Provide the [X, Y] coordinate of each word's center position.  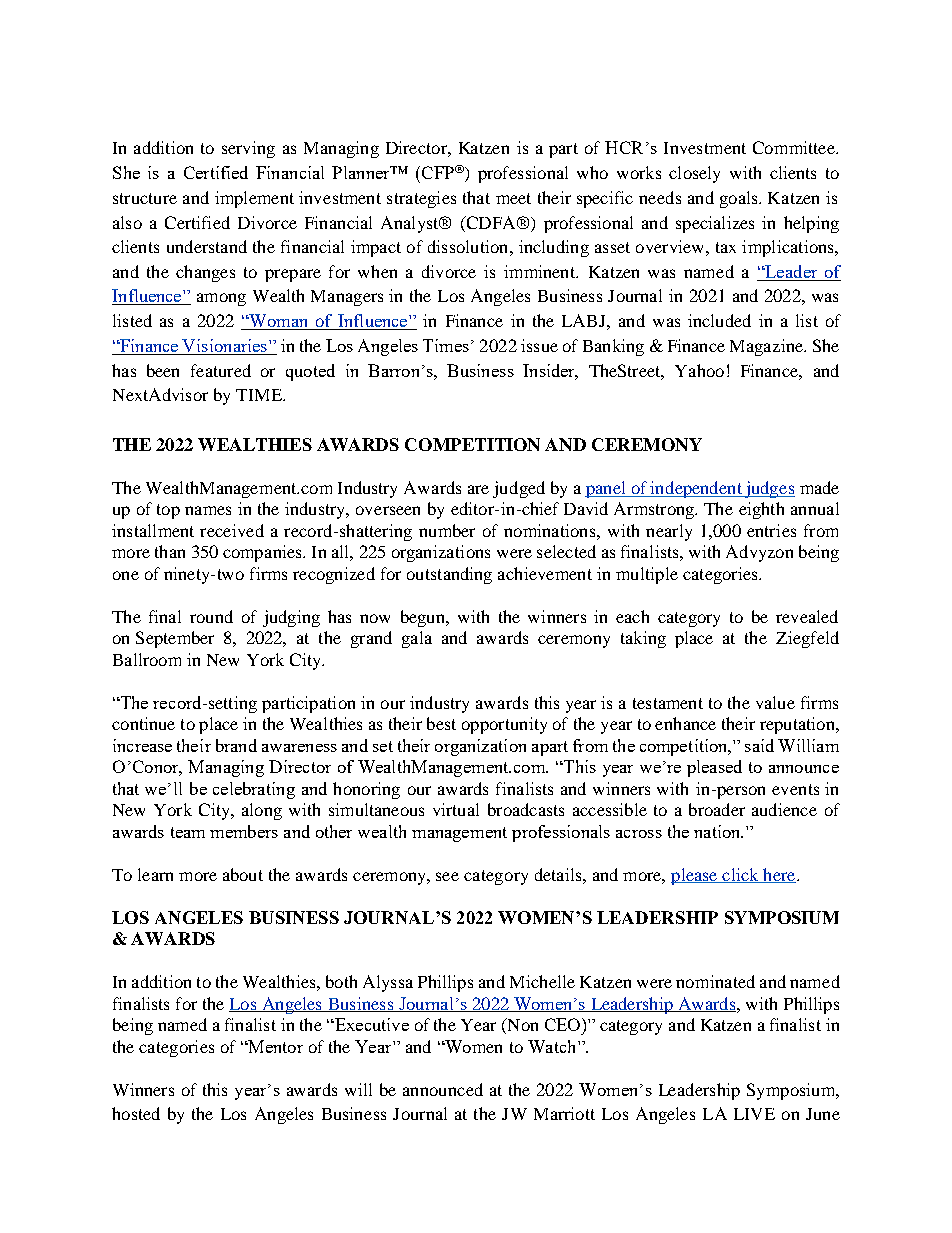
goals [740, 199]
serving [248, 149]
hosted [136, 1113]
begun [424, 618]
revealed [807, 616]
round [211, 616]
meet [513, 198]
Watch [553, 1046]
